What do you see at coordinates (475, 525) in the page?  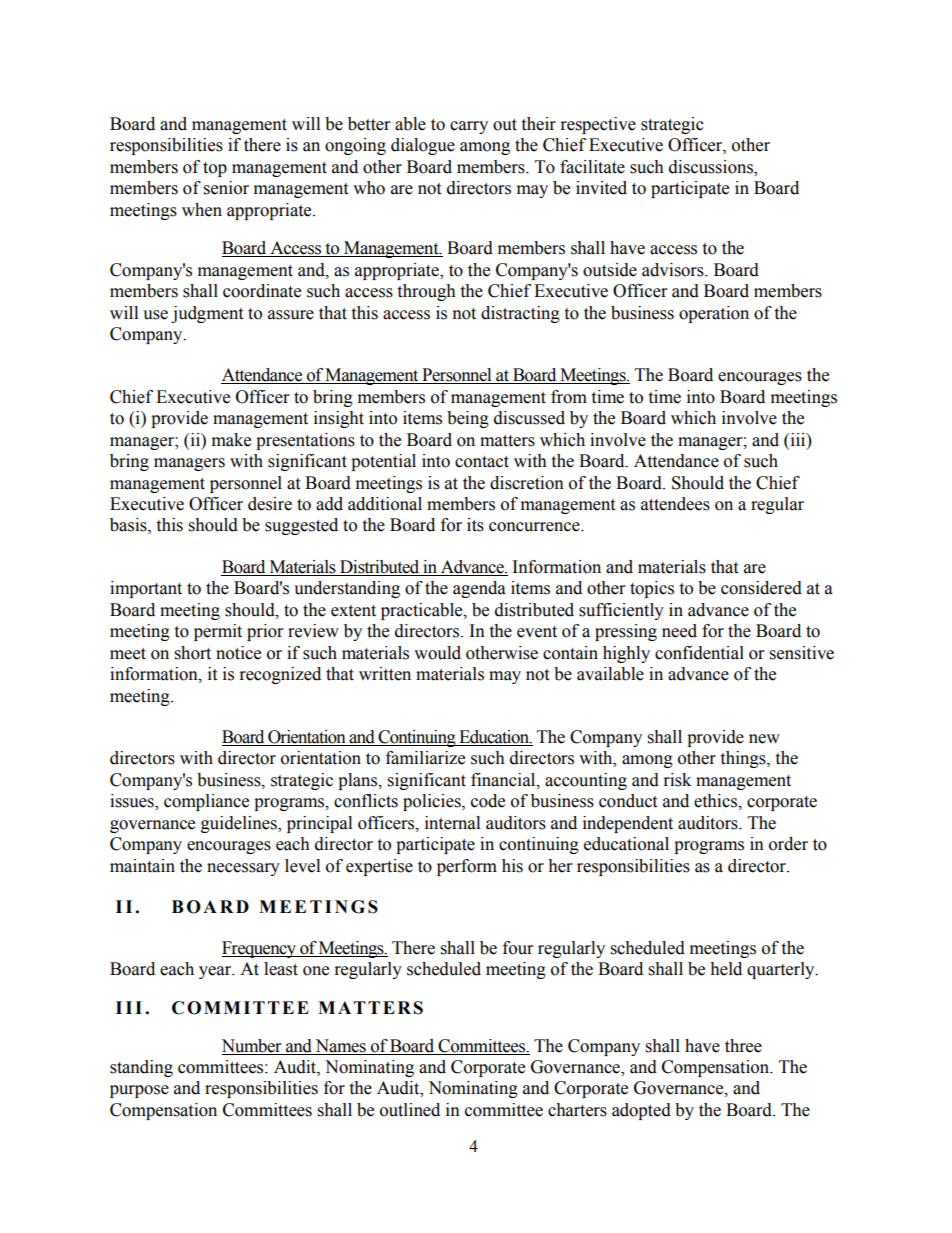 I see `its` at bounding box center [475, 525].
